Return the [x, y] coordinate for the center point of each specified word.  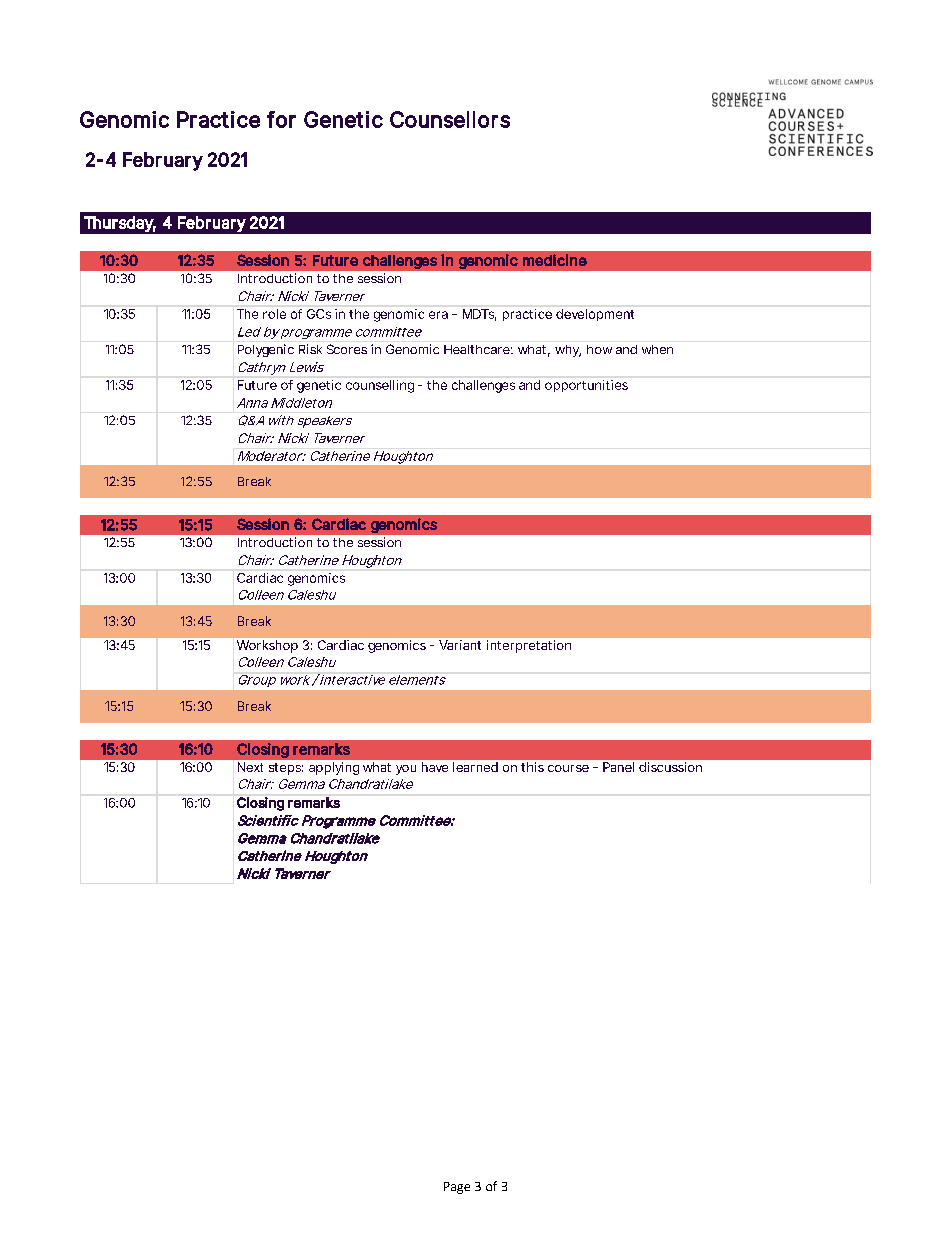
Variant [460, 645]
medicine [555, 260]
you [406, 770]
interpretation [529, 646]
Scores [347, 349]
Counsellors [450, 119]
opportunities [586, 386]
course [568, 768]
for [281, 119]
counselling [380, 386]
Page [457, 1188]
